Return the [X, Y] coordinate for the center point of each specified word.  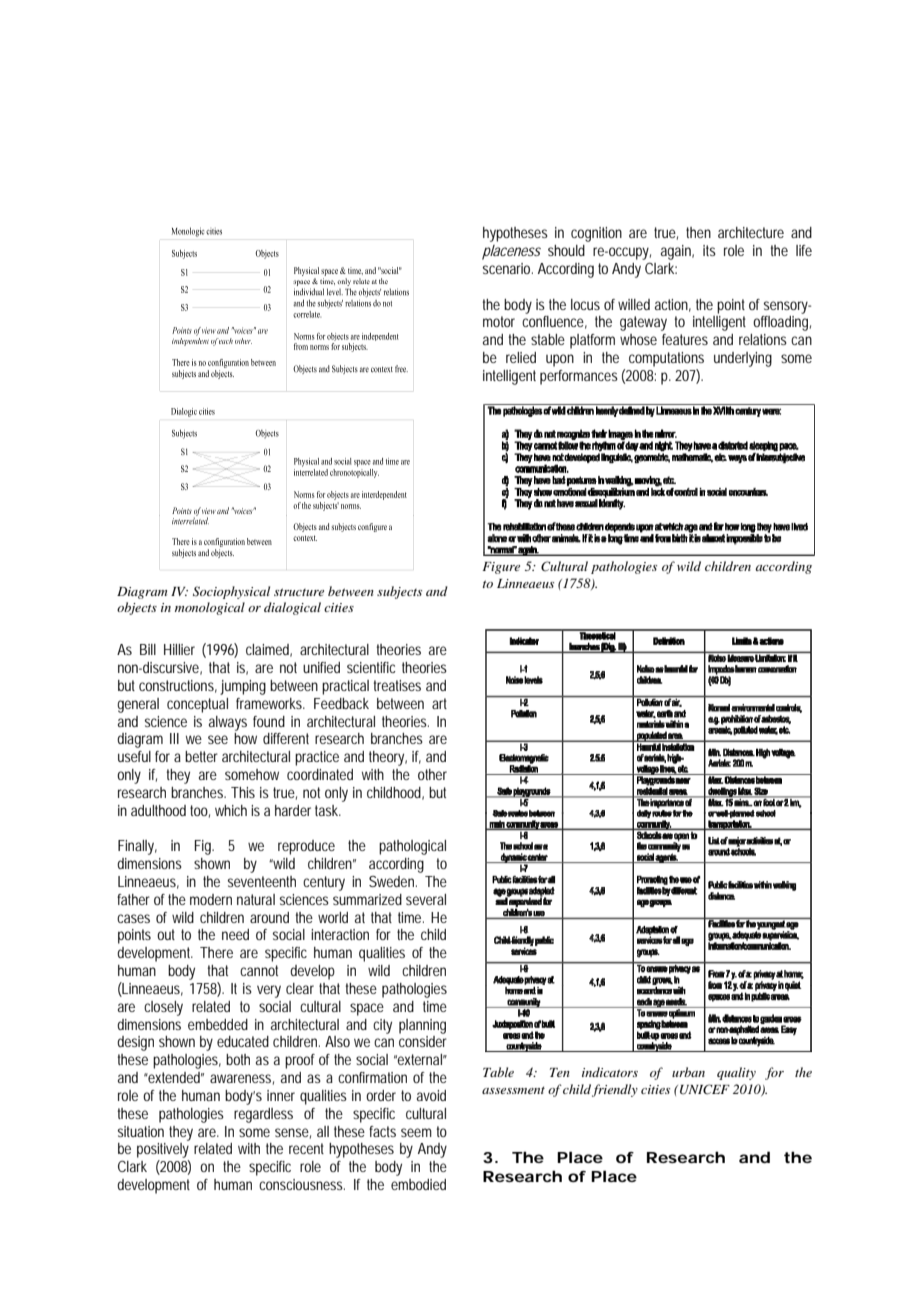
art [439, 703]
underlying [743, 359]
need [235, 934]
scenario [508, 268]
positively [163, 1150]
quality [736, 1073]
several [426, 899]
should [566, 250]
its [709, 250]
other [432, 774]
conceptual [197, 705]
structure [299, 592]
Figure [501, 568]
